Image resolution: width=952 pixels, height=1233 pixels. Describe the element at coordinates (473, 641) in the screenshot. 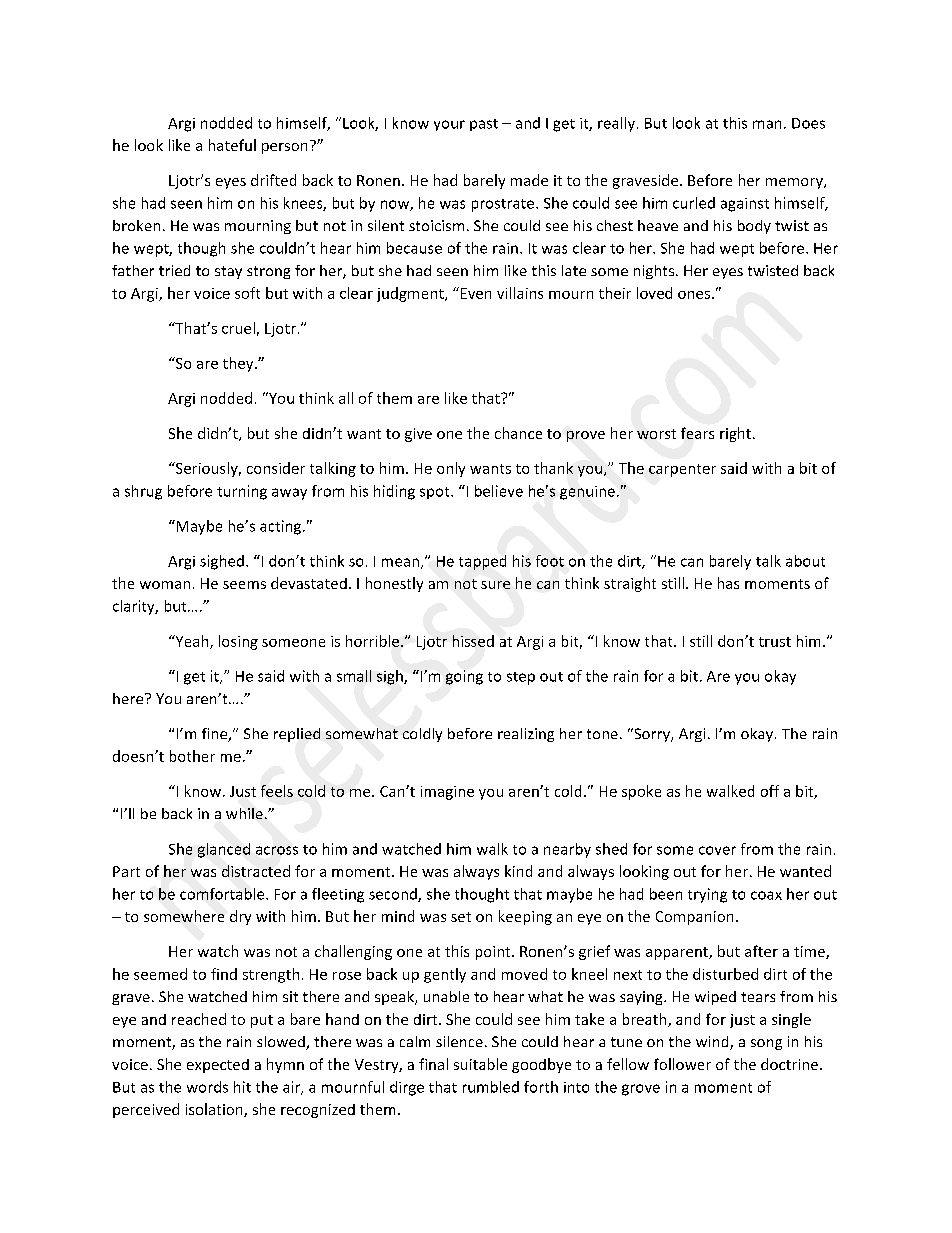

I see `hissed` at that location.
